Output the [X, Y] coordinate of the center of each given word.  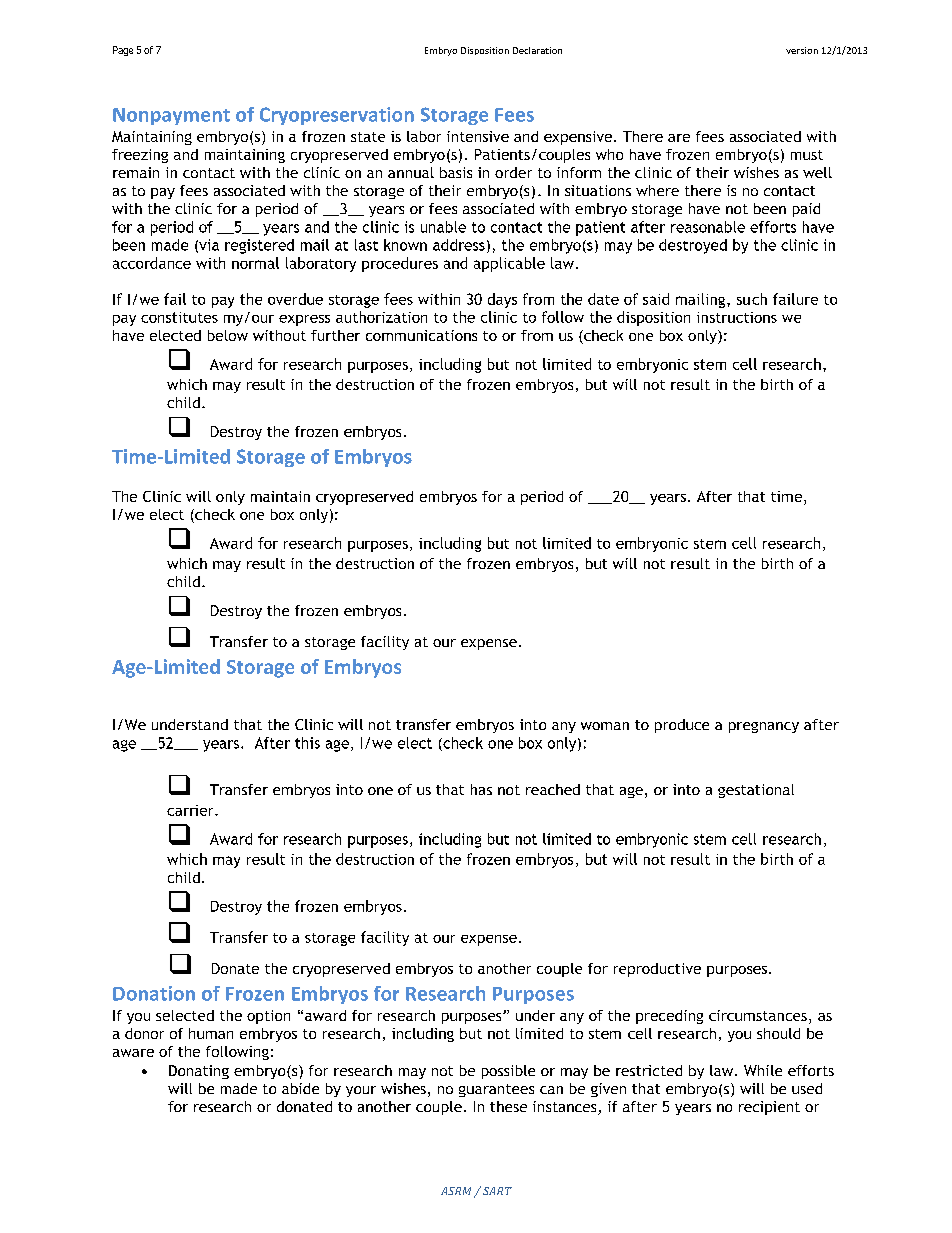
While [763, 1070]
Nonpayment [171, 116]
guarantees [496, 1090]
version [802, 50]
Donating [199, 1072]
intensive [478, 136]
